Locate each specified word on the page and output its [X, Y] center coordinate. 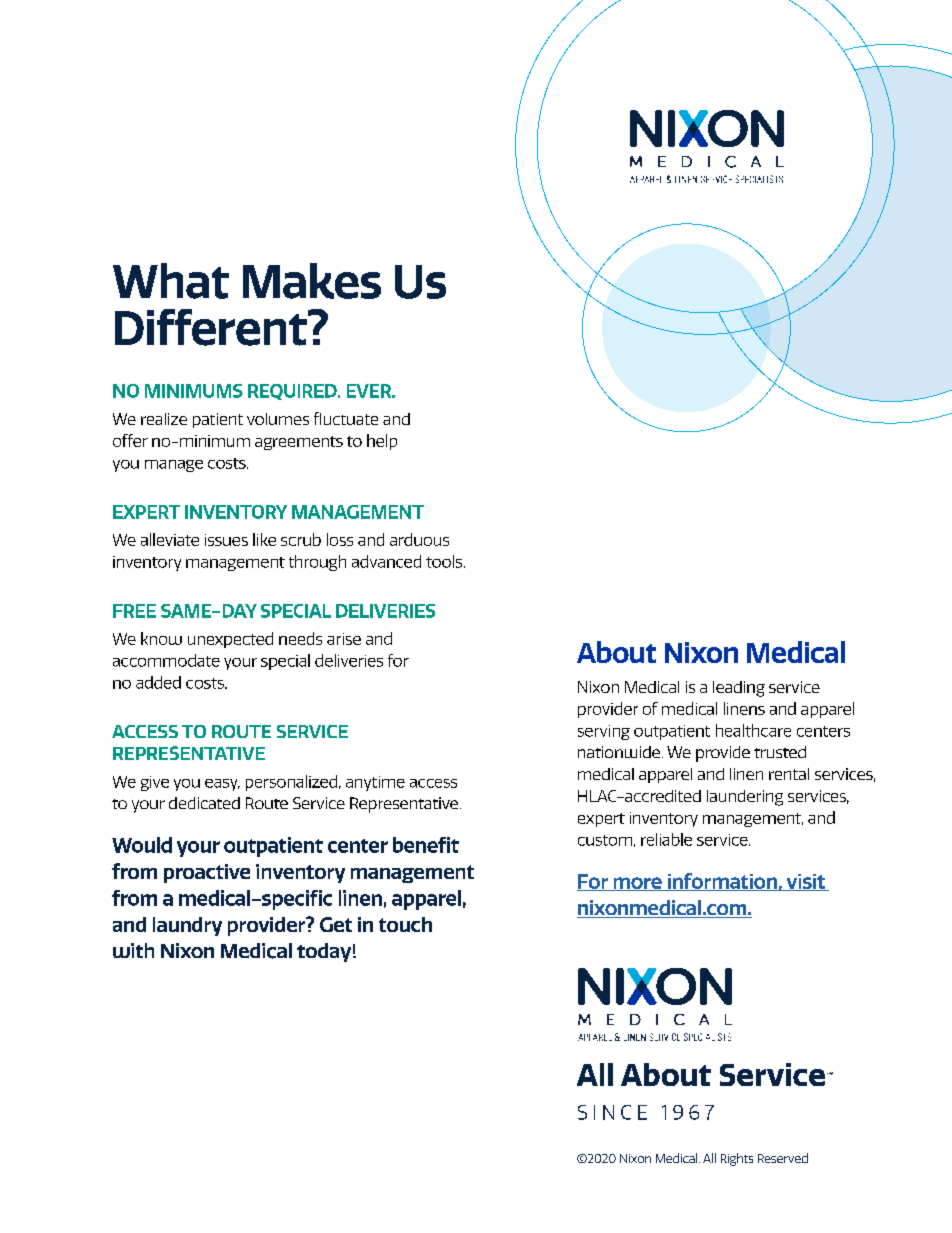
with [133, 950]
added [158, 682]
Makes [312, 281]
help [382, 442]
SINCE [612, 1112]
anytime [375, 783]
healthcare [753, 730]
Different [212, 327]
